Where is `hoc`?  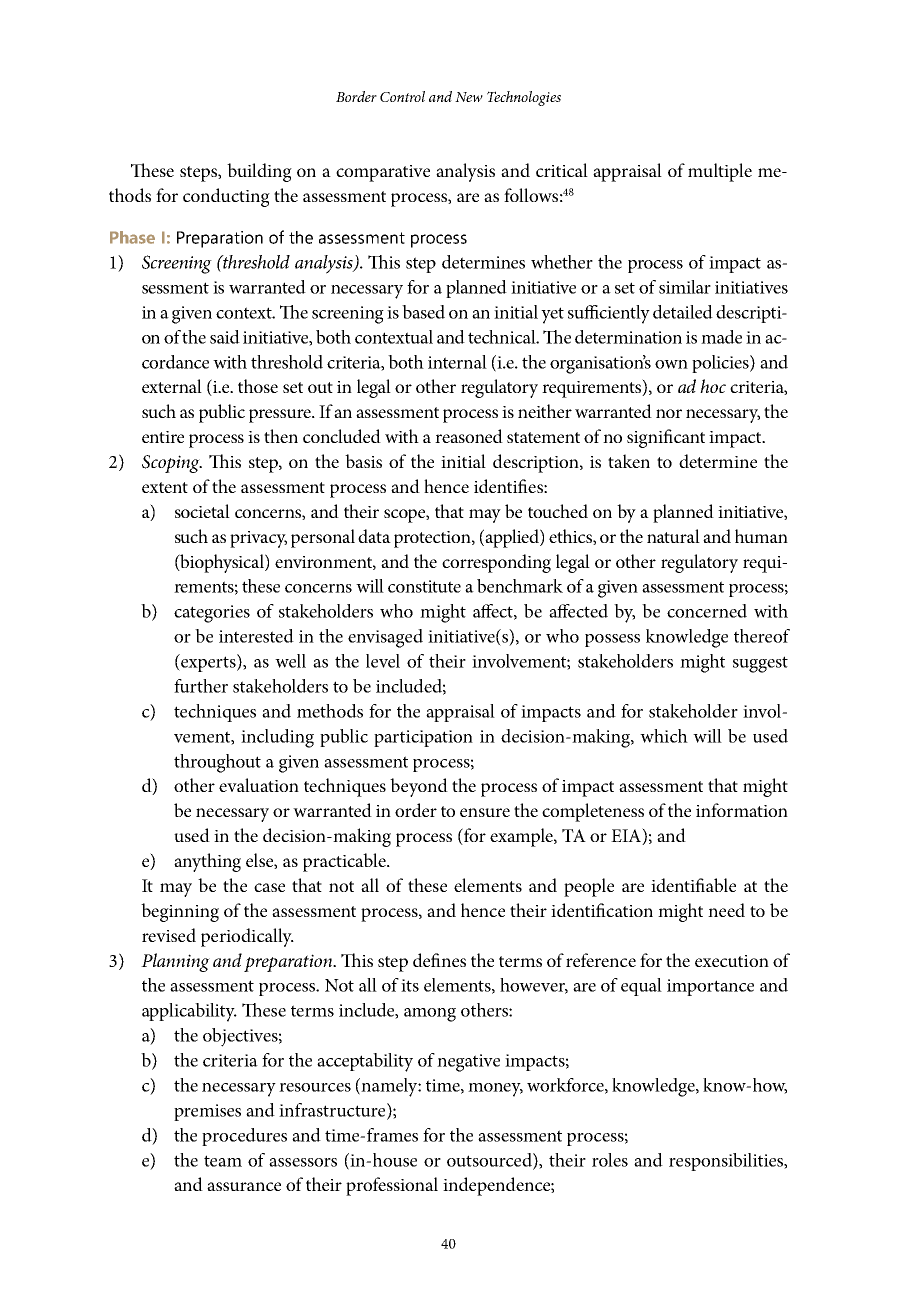
hoc is located at coordinates (713, 386).
